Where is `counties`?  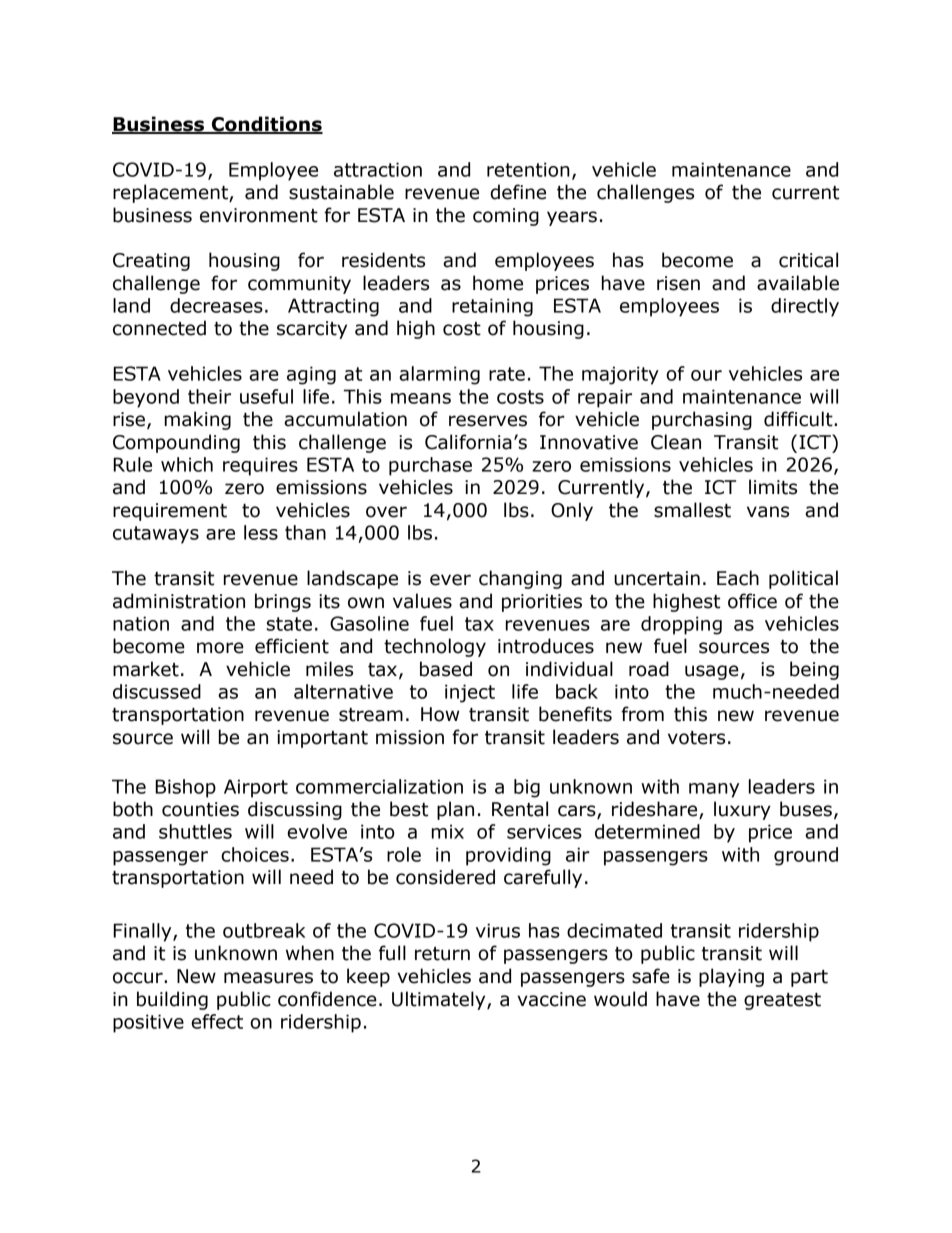
counties is located at coordinates (200, 809).
